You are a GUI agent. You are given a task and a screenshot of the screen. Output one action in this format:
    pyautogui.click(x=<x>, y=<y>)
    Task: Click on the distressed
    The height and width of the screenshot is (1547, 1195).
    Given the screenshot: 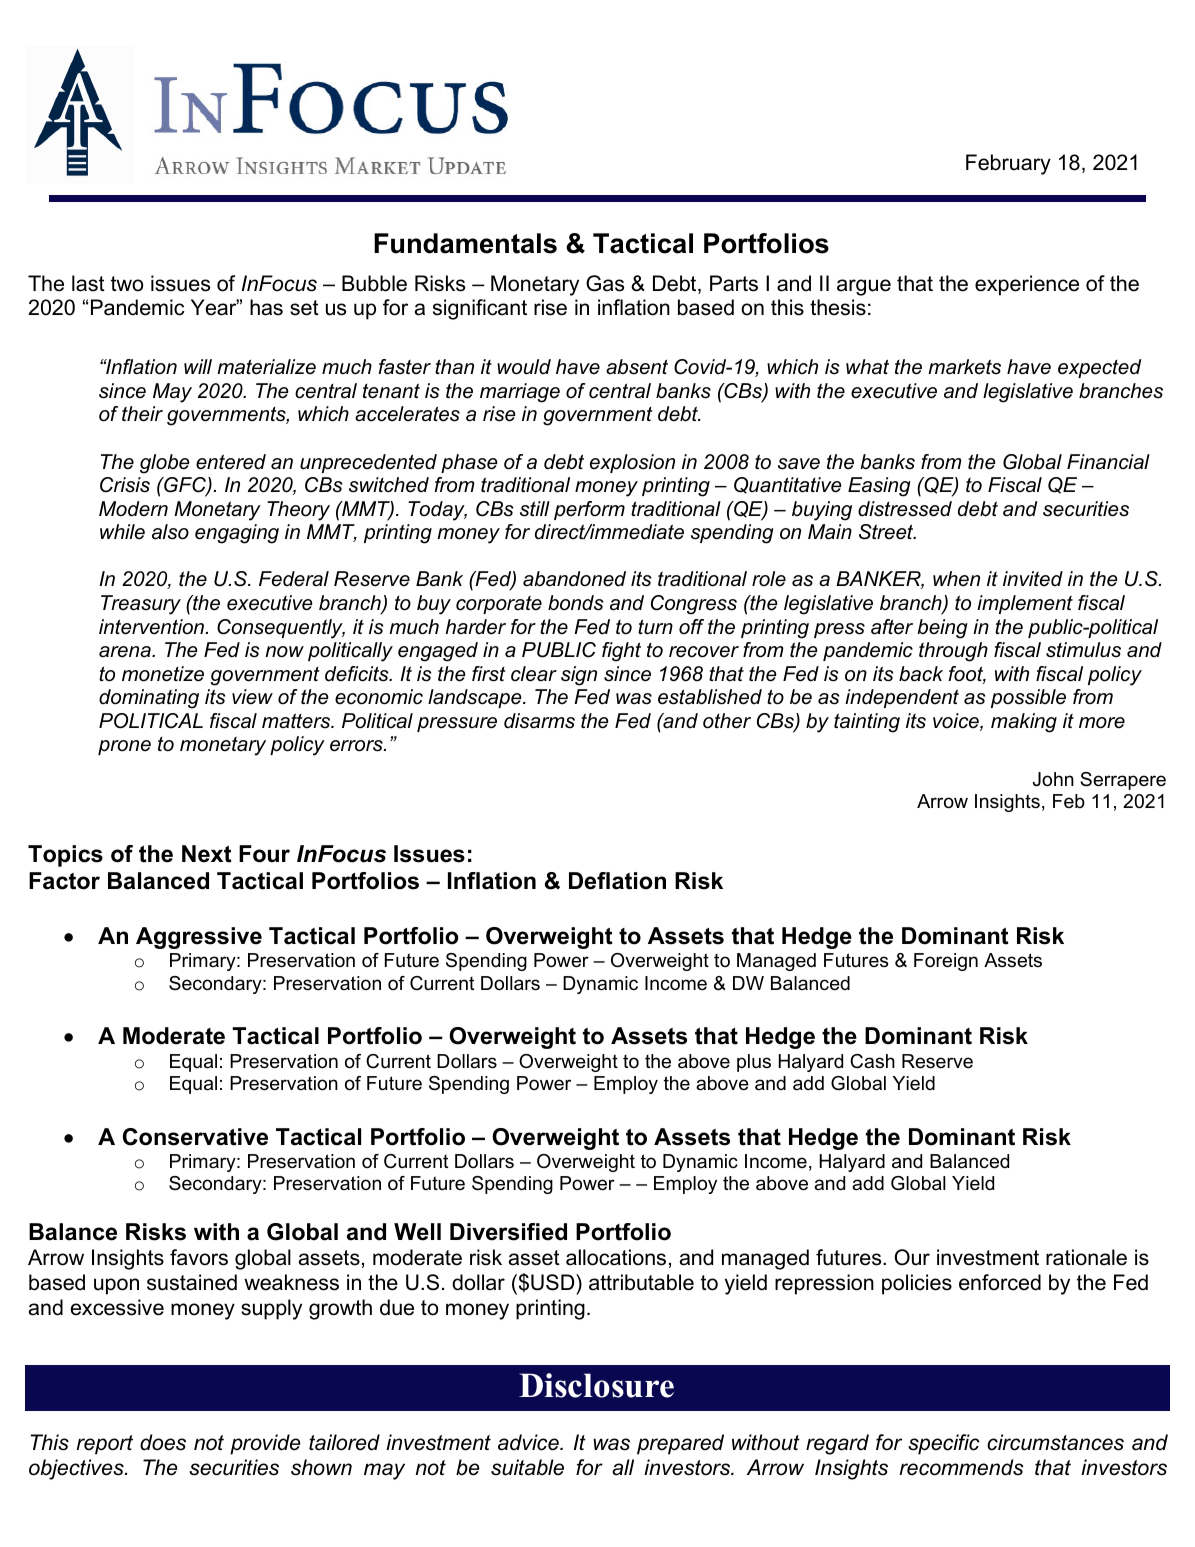 What is the action you would take?
    pyautogui.click(x=905, y=509)
